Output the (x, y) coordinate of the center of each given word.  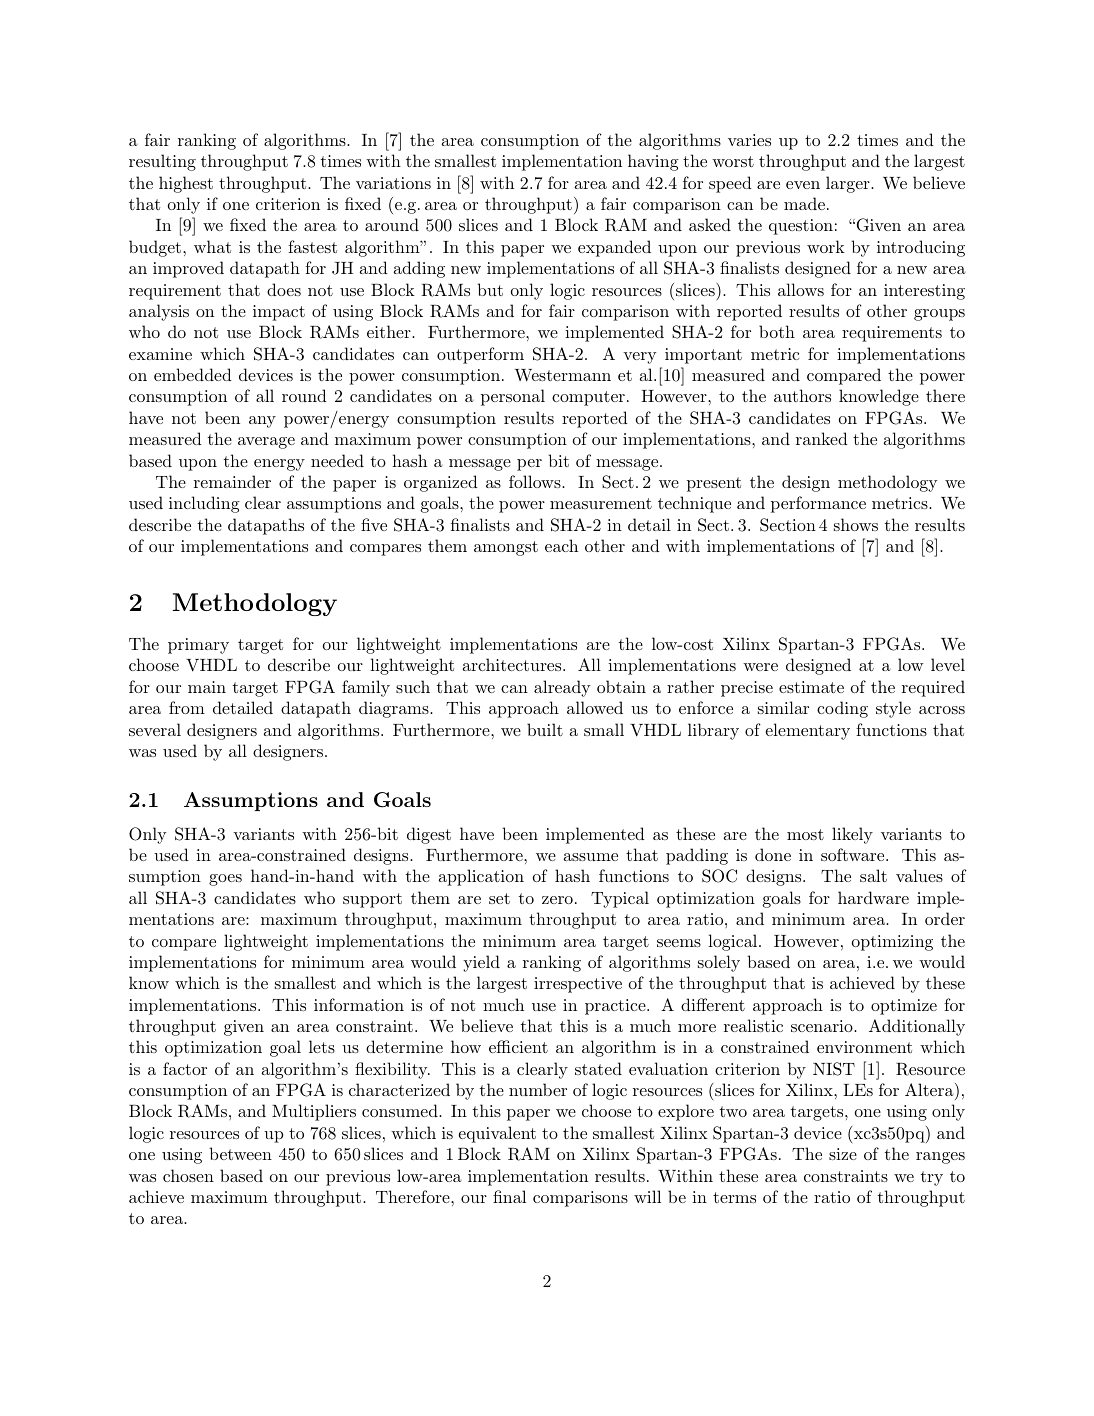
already (562, 688)
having (653, 162)
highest (186, 184)
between (240, 1153)
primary (198, 646)
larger (849, 184)
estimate (811, 687)
